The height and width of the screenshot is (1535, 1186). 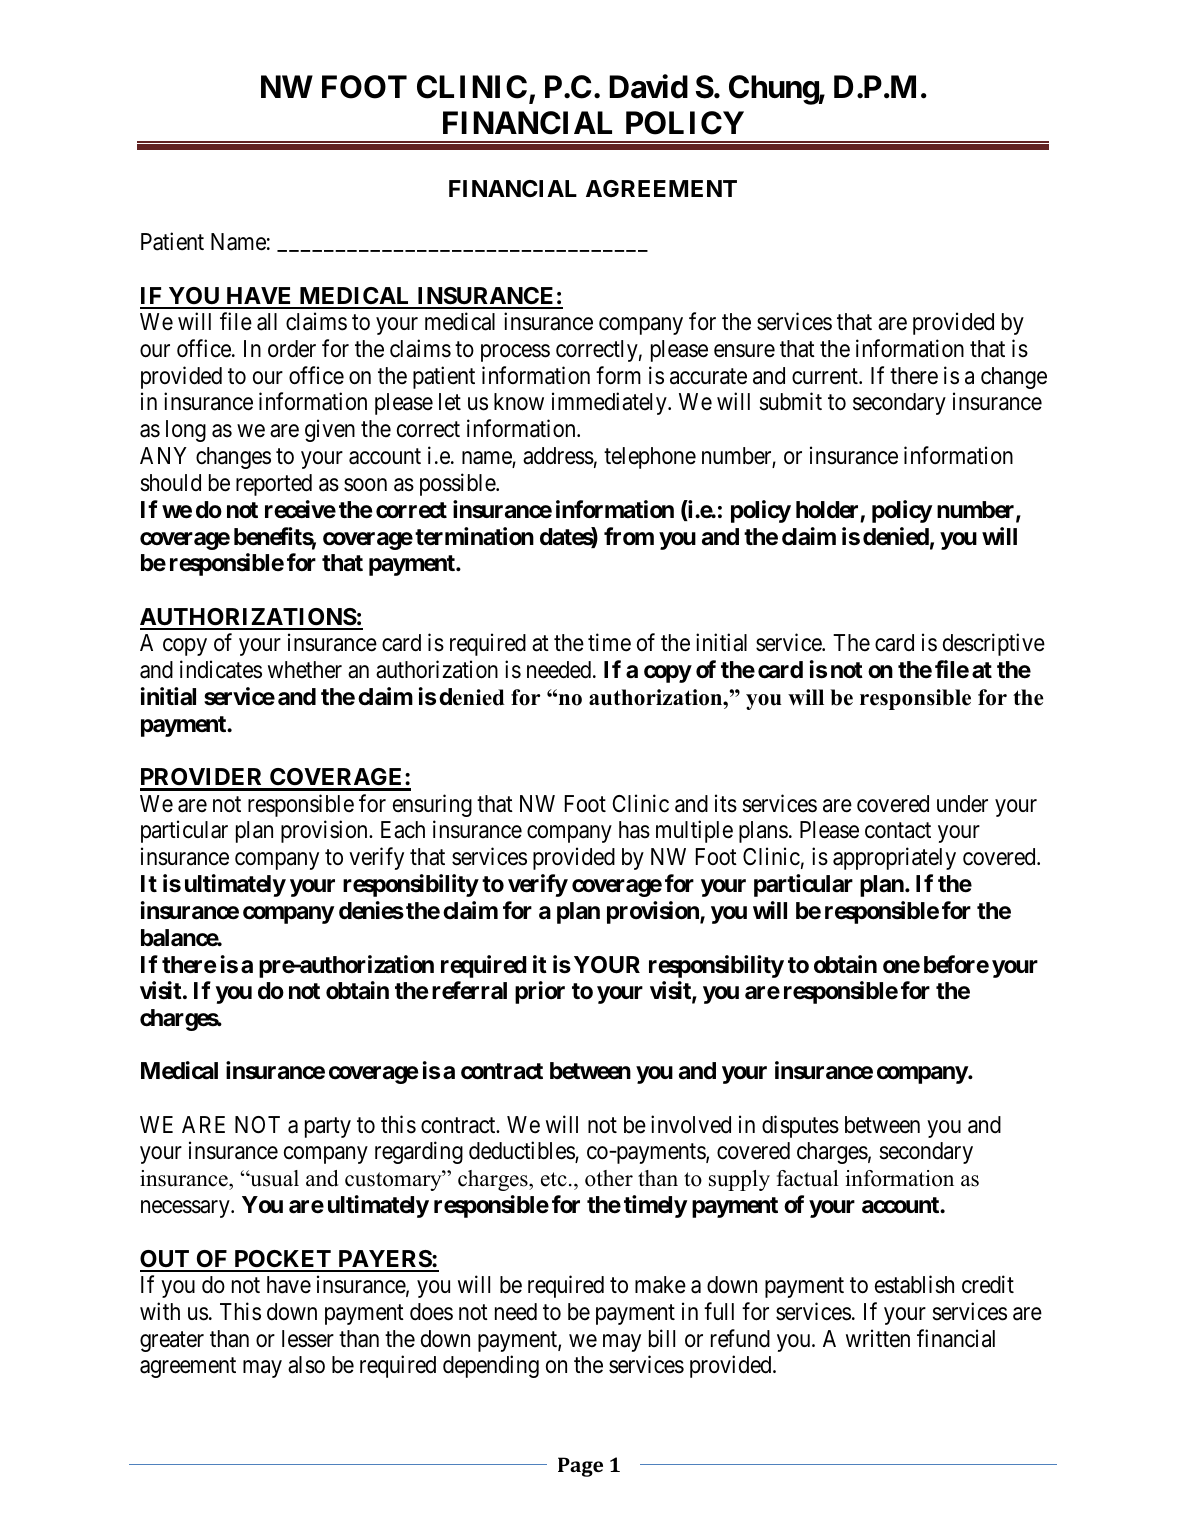 What do you see at coordinates (267, 322) in the screenshot?
I see `all` at bounding box center [267, 322].
